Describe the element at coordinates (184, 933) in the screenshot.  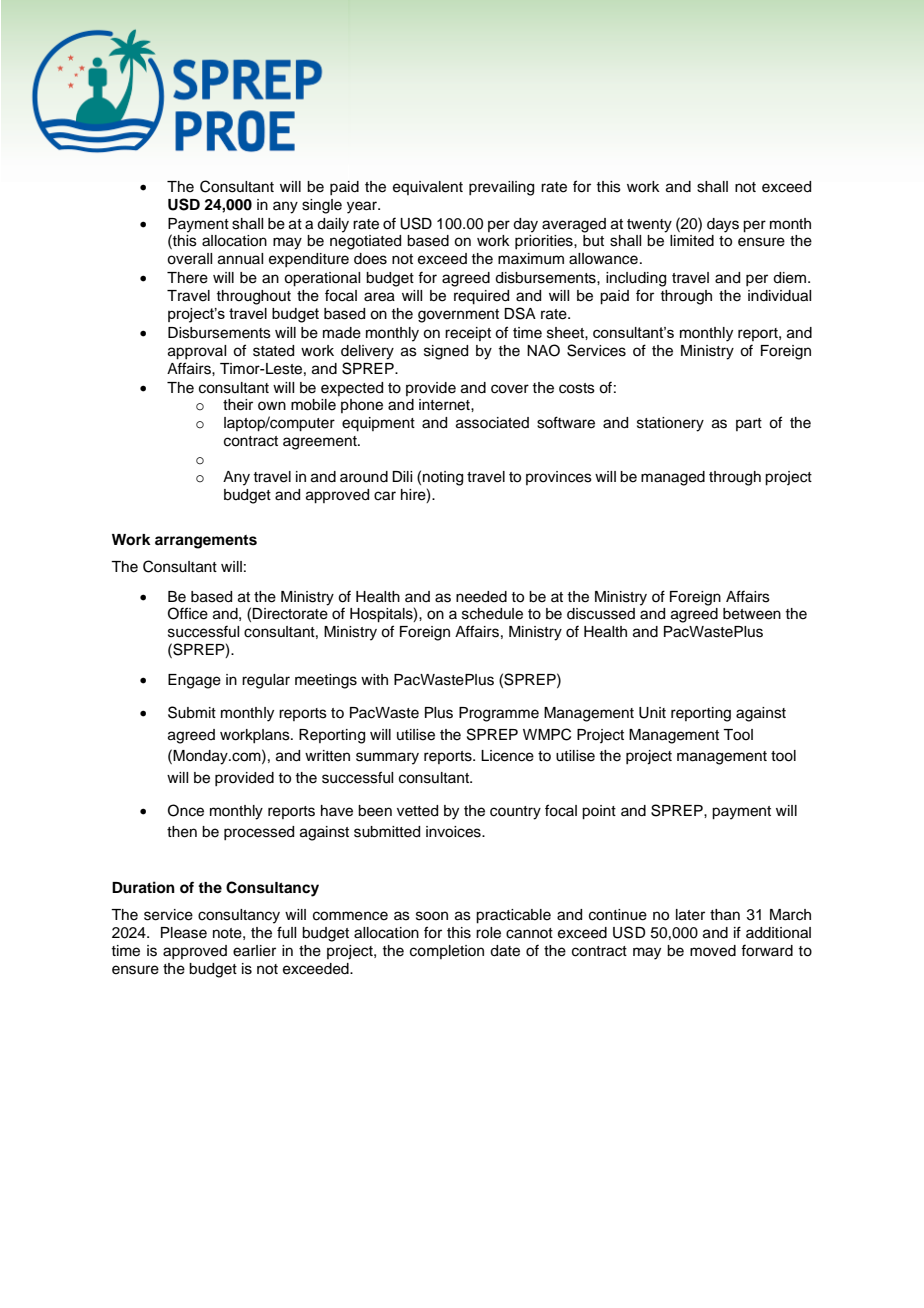
I see `Please` at that location.
